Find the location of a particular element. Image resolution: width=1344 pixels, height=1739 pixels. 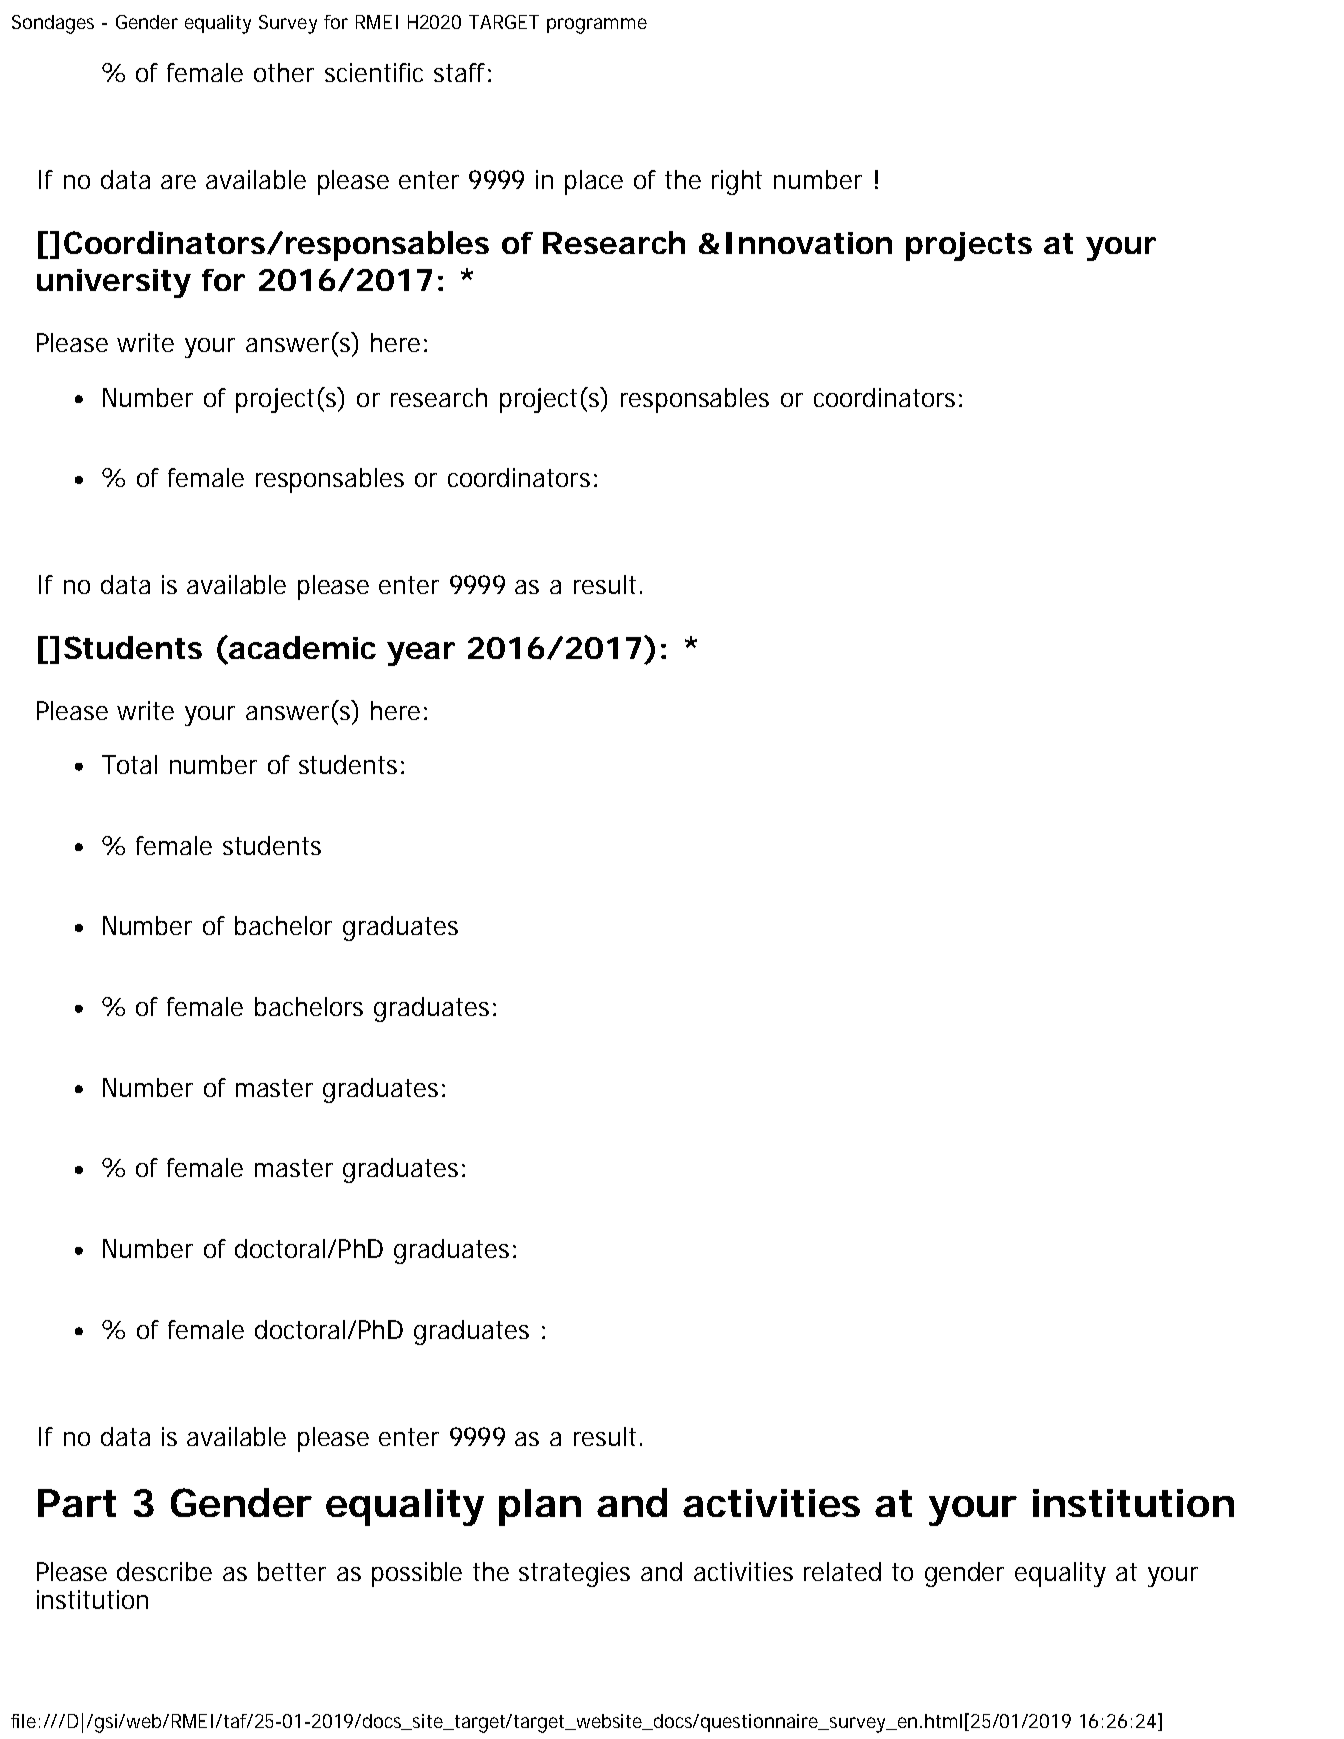

Total is located at coordinates (129, 764).
